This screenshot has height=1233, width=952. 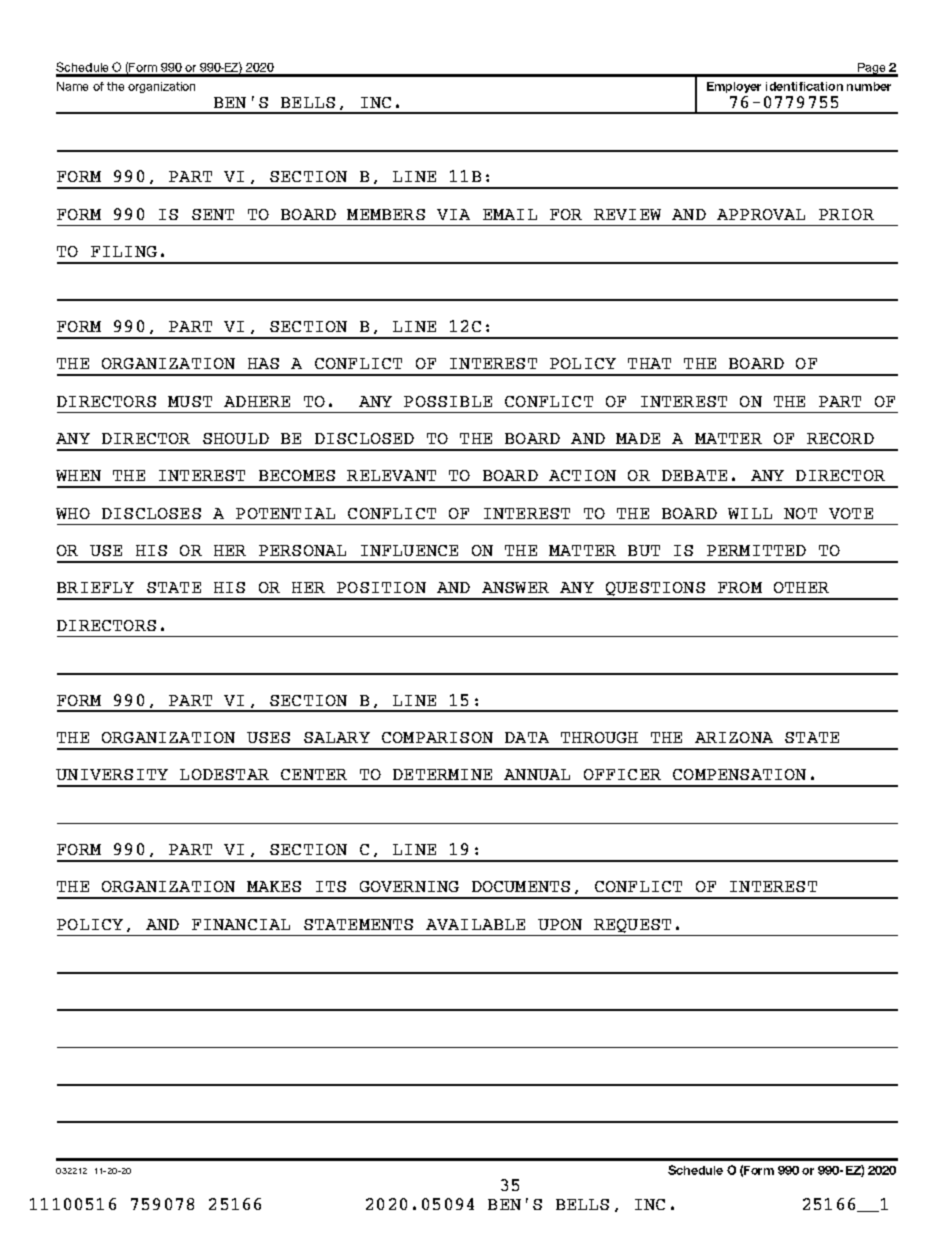 What do you see at coordinates (475, 924) in the screenshot?
I see `AVAILABLE` at bounding box center [475, 924].
